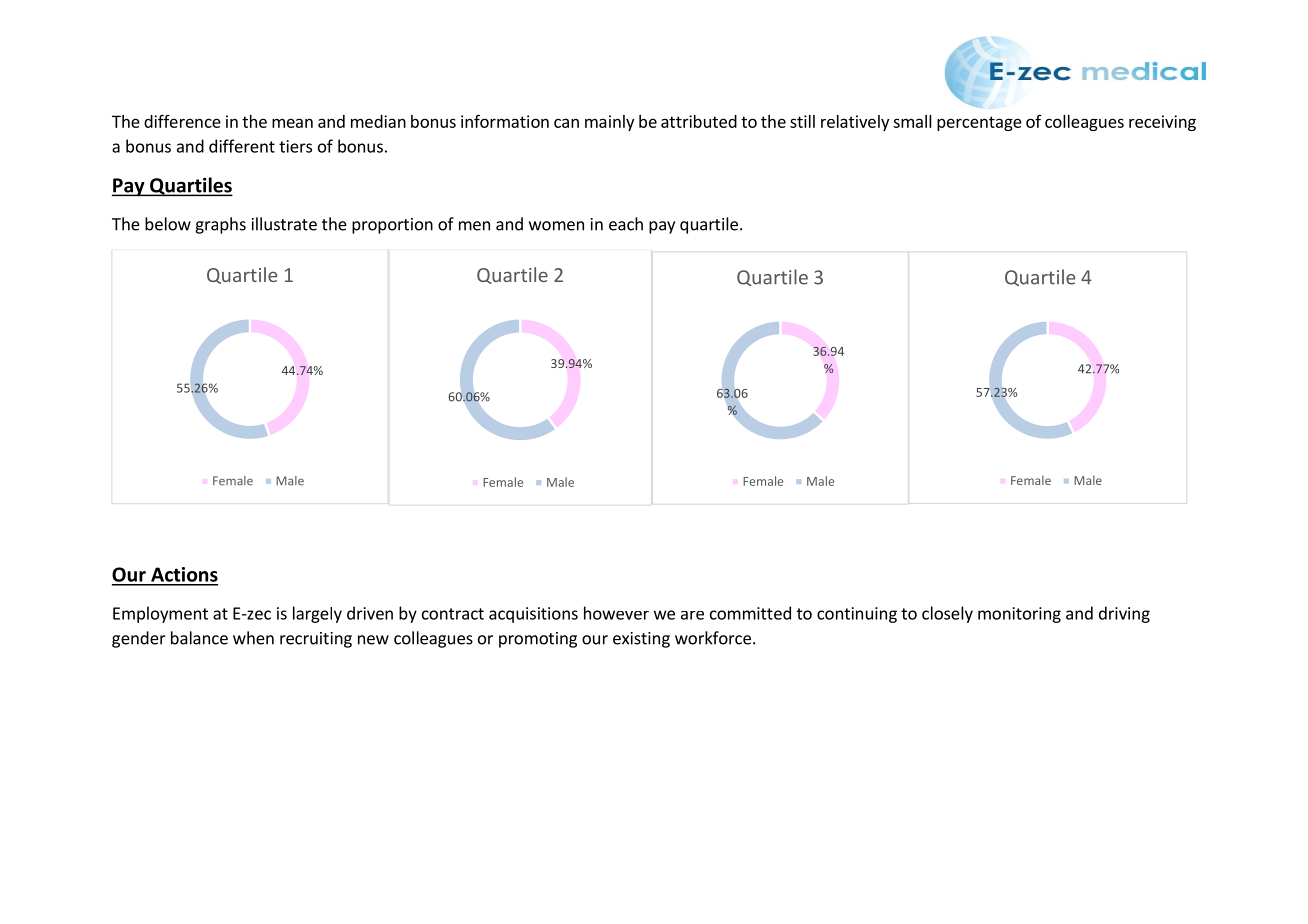 Image resolution: width=1308 pixels, height=924 pixels. What do you see at coordinates (979, 123) in the screenshot?
I see `percentage` at bounding box center [979, 123].
